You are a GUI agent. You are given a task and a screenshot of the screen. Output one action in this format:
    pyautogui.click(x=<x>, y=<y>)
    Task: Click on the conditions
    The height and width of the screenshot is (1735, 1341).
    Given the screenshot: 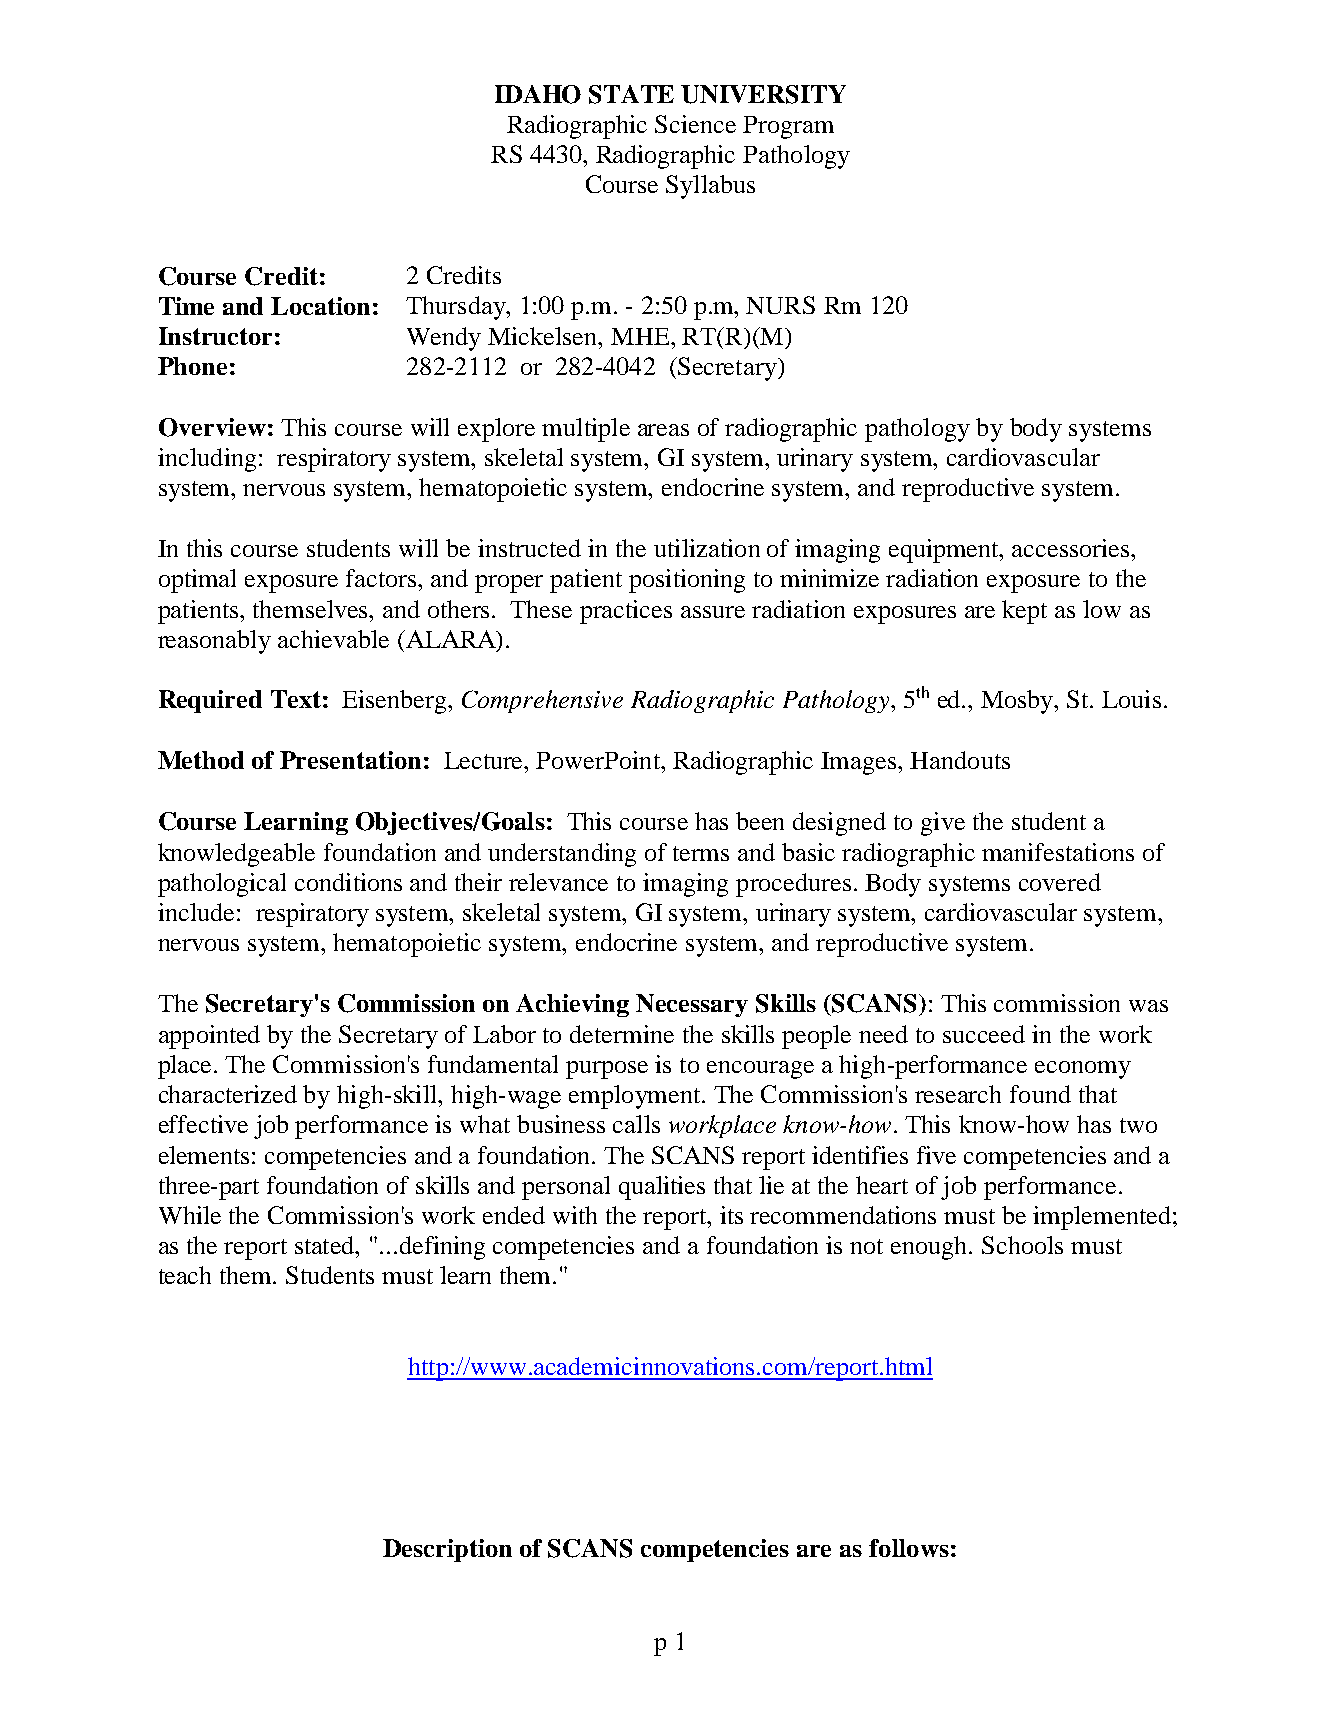 What is the action you would take?
    pyautogui.click(x=348, y=882)
